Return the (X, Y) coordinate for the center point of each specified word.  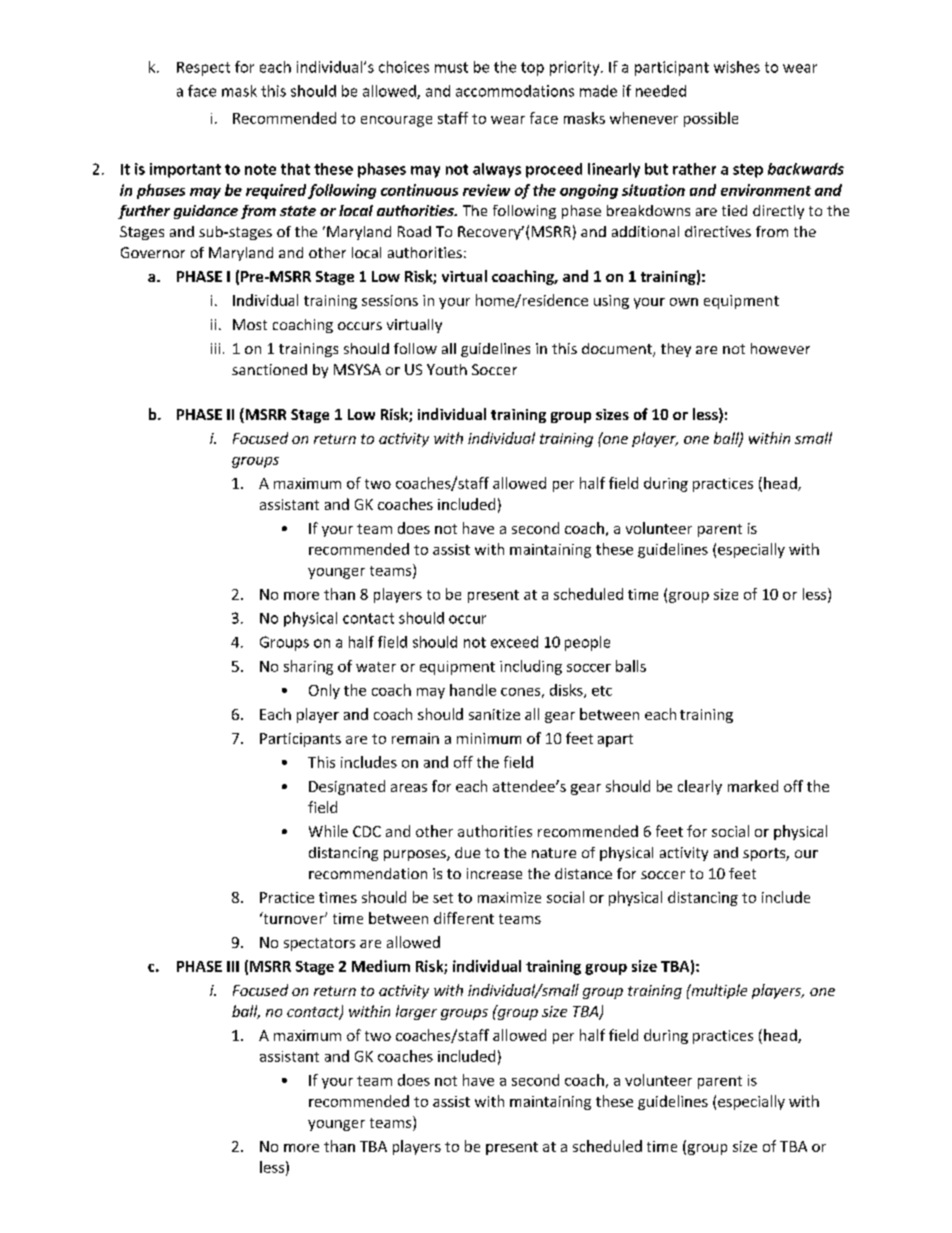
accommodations (515, 91)
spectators (319, 944)
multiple (718, 991)
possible (711, 119)
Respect (203, 69)
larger (416, 1012)
